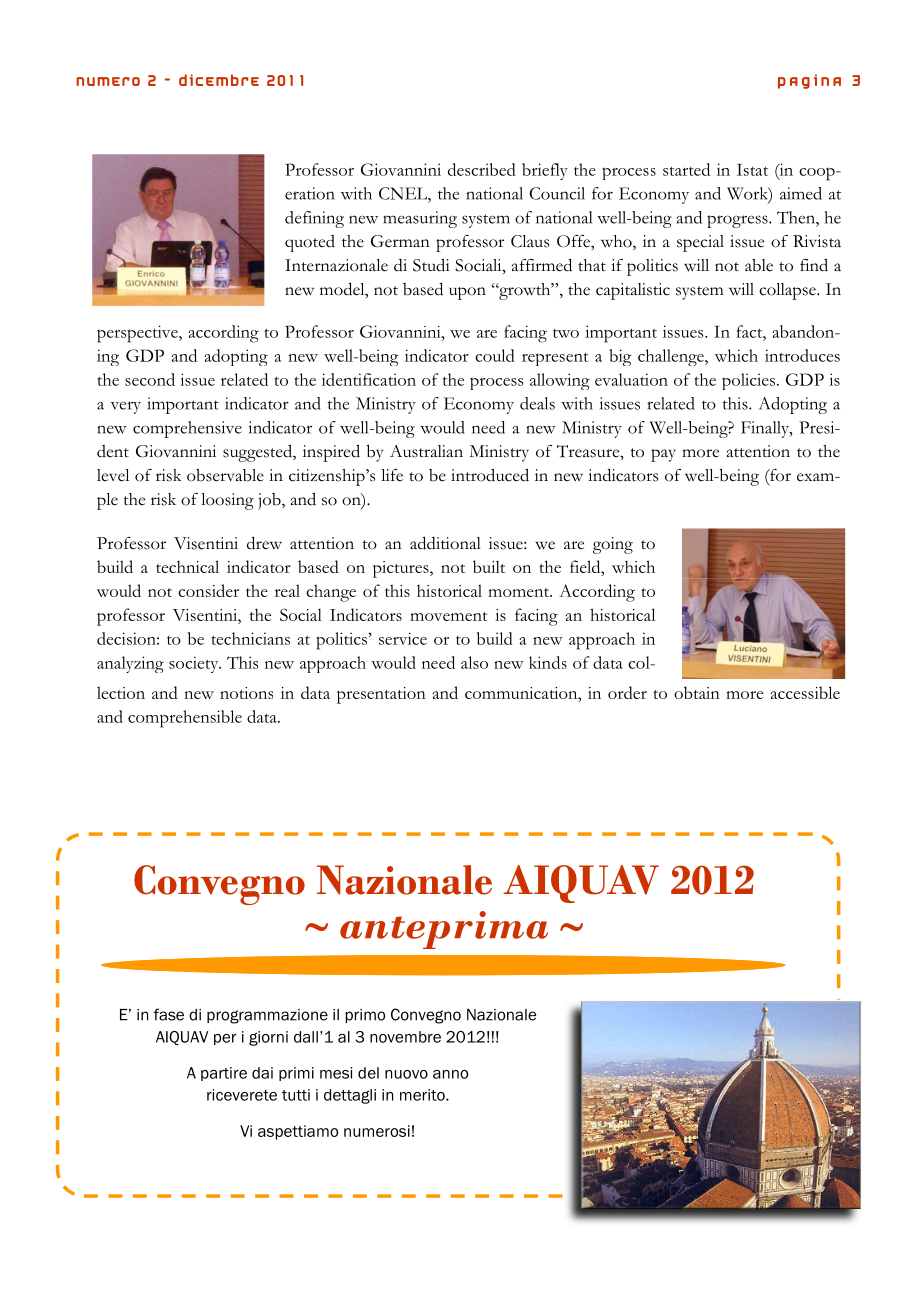 This screenshot has width=924, height=1308. What do you see at coordinates (748, 381) in the screenshot?
I see `policies` at bounding box center [748, 381].
